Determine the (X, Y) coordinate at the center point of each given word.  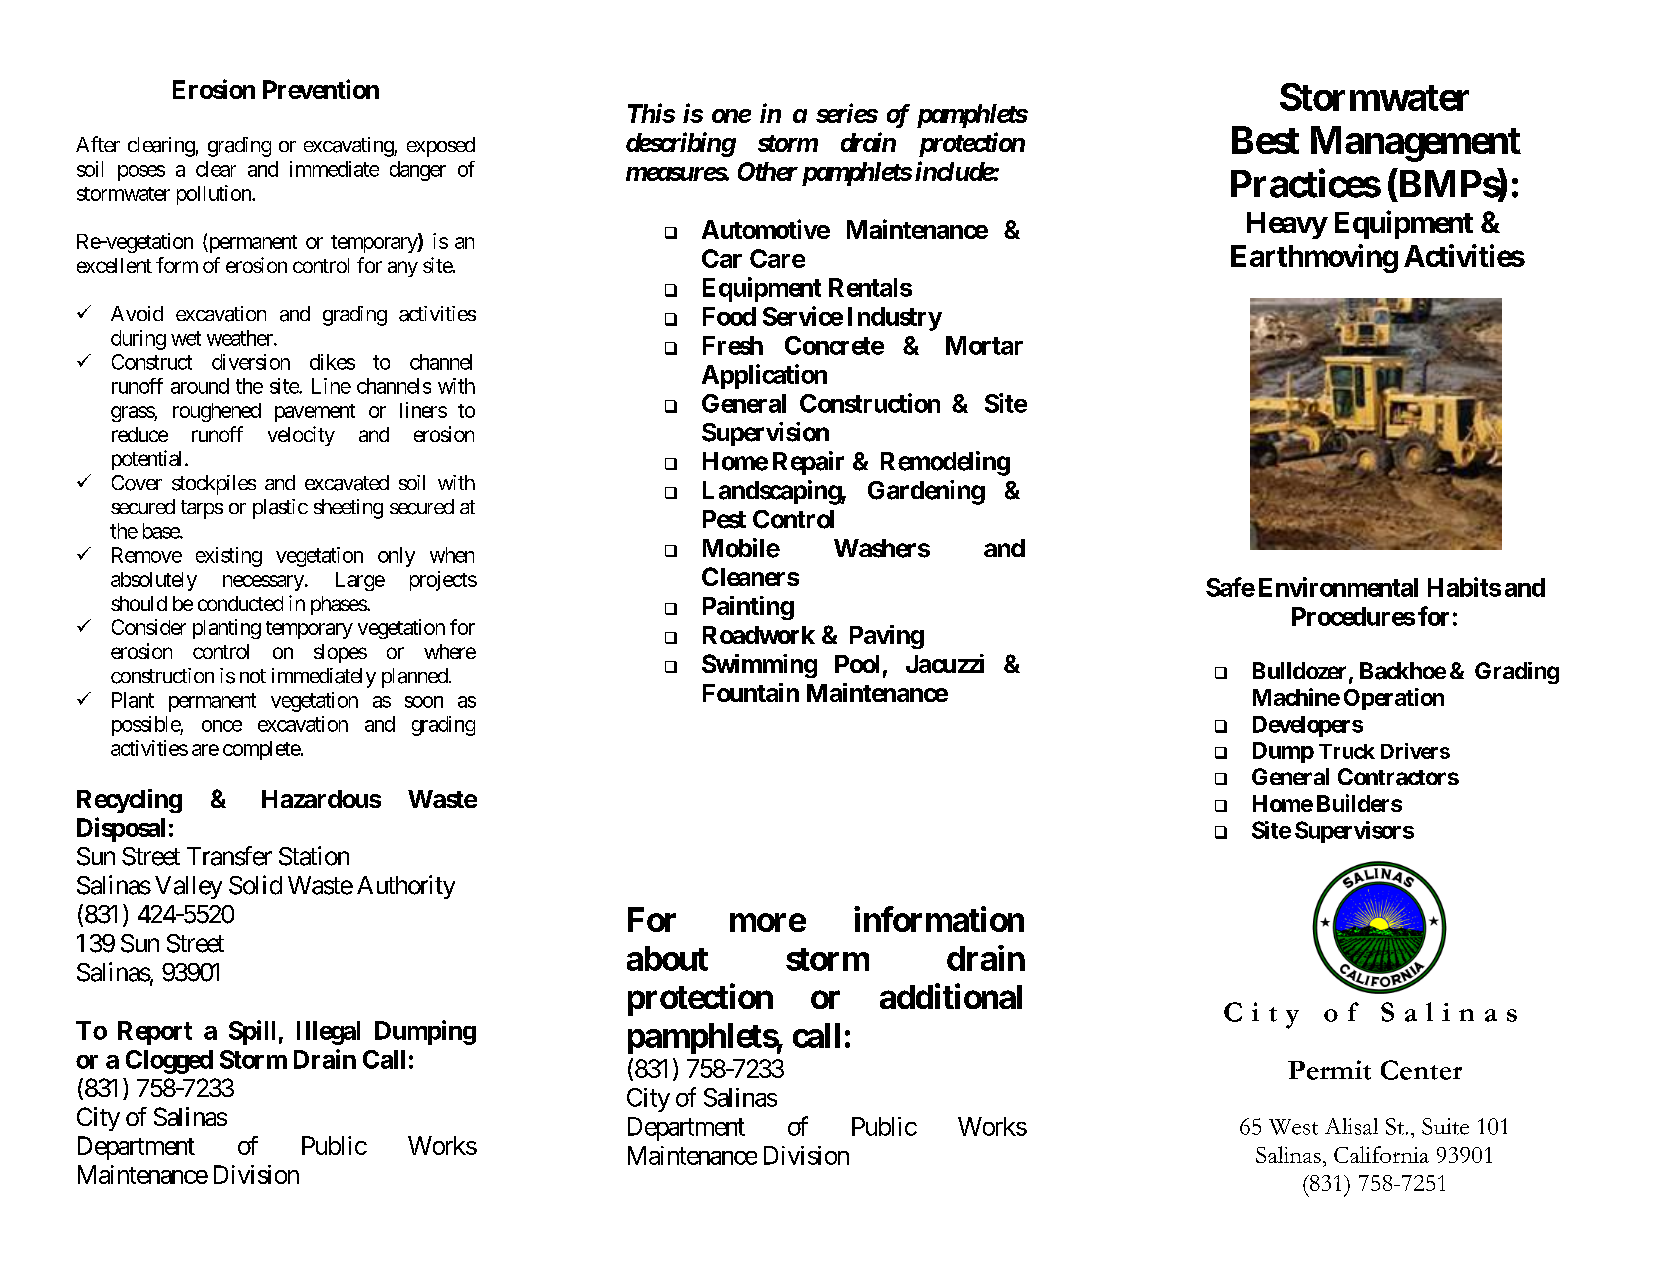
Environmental (1338, 587)
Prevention (321, 89)
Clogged (169, 1062)
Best (1265, 140)
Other (768, 171)
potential (149, 460)
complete (262, 750)
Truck (1347, 751)
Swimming (759, 666)
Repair (808, 463)
